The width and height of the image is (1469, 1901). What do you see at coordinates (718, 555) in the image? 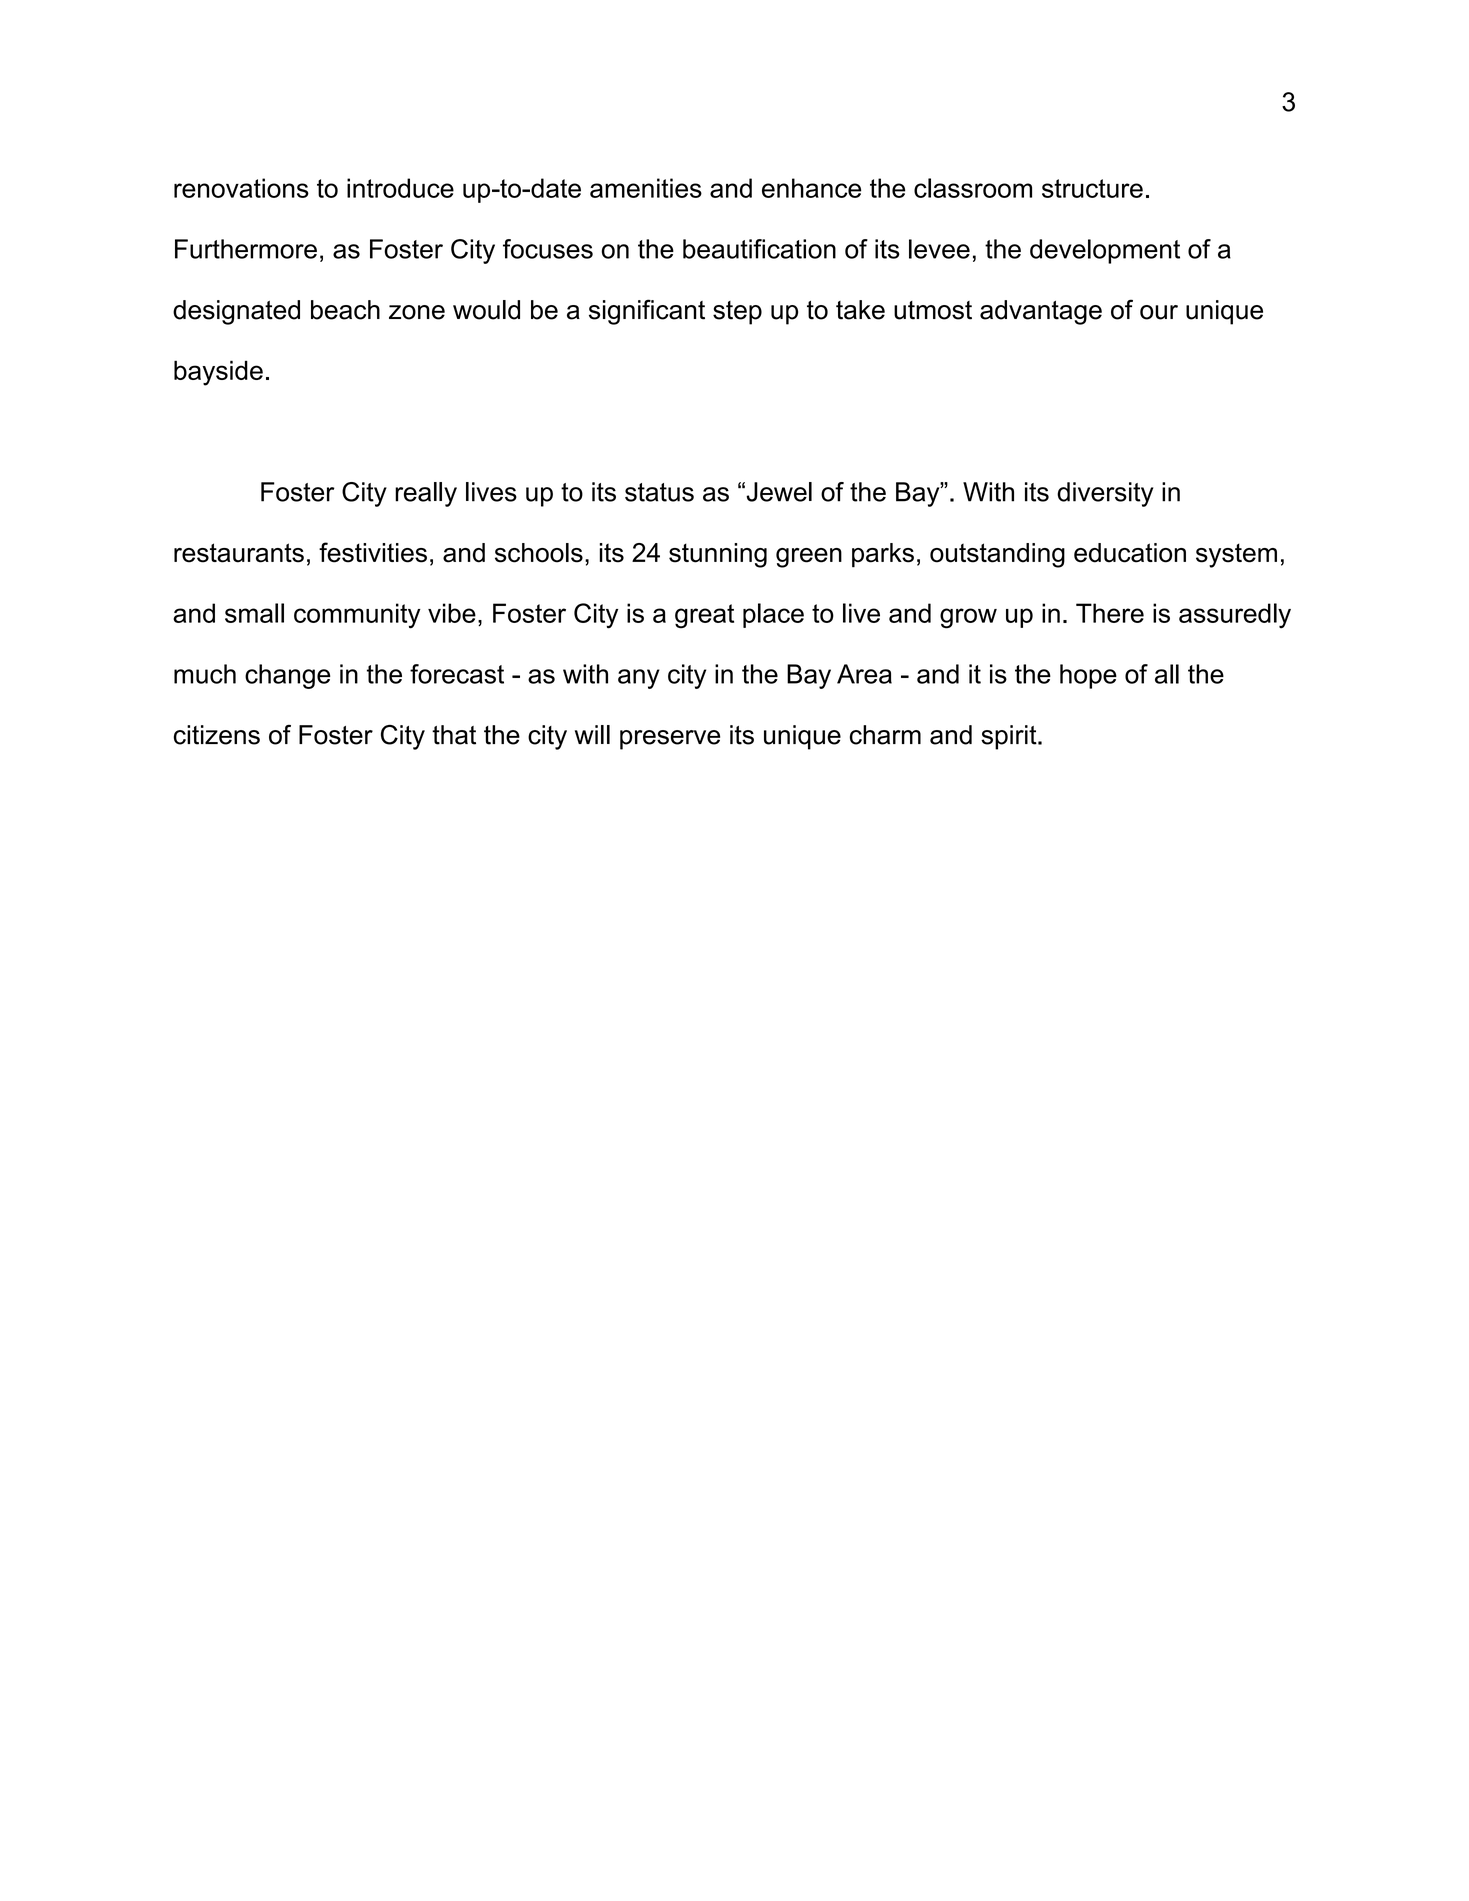
I see `stunning` at bounding box center [718, 555].
